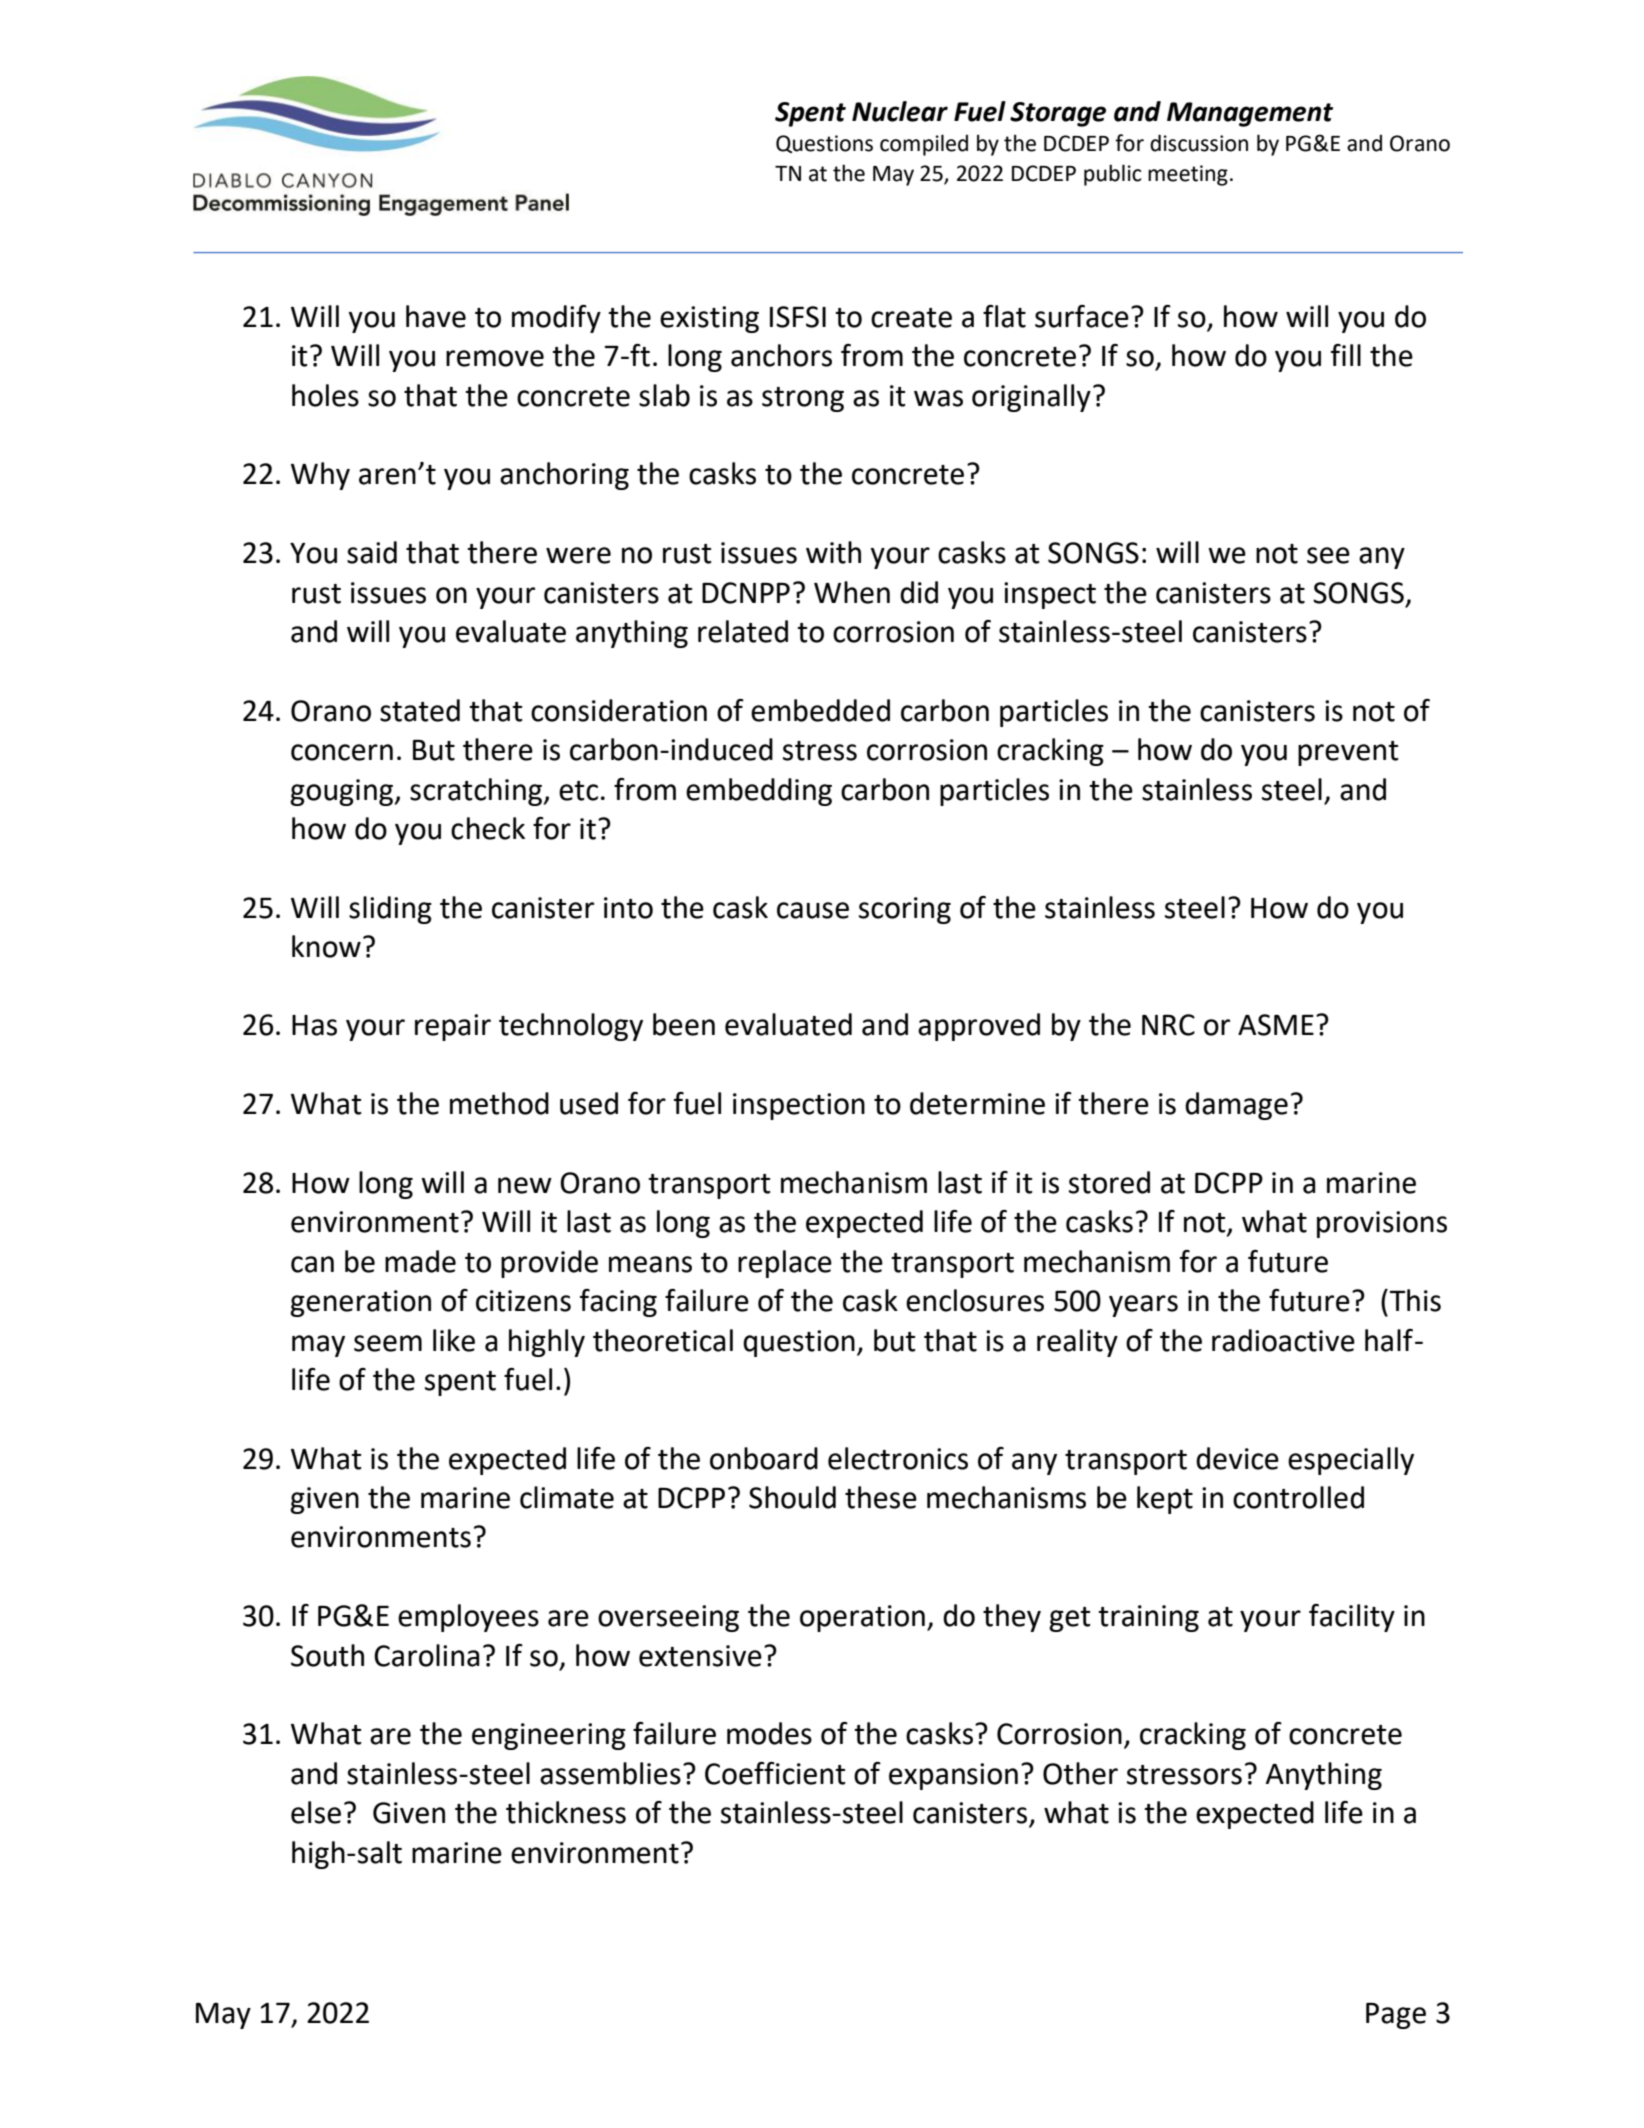 The image size is (1644, 2128). What do you see at coordinates (436, 316) in the document?
I see `have` at bounding box center [436, 316].
